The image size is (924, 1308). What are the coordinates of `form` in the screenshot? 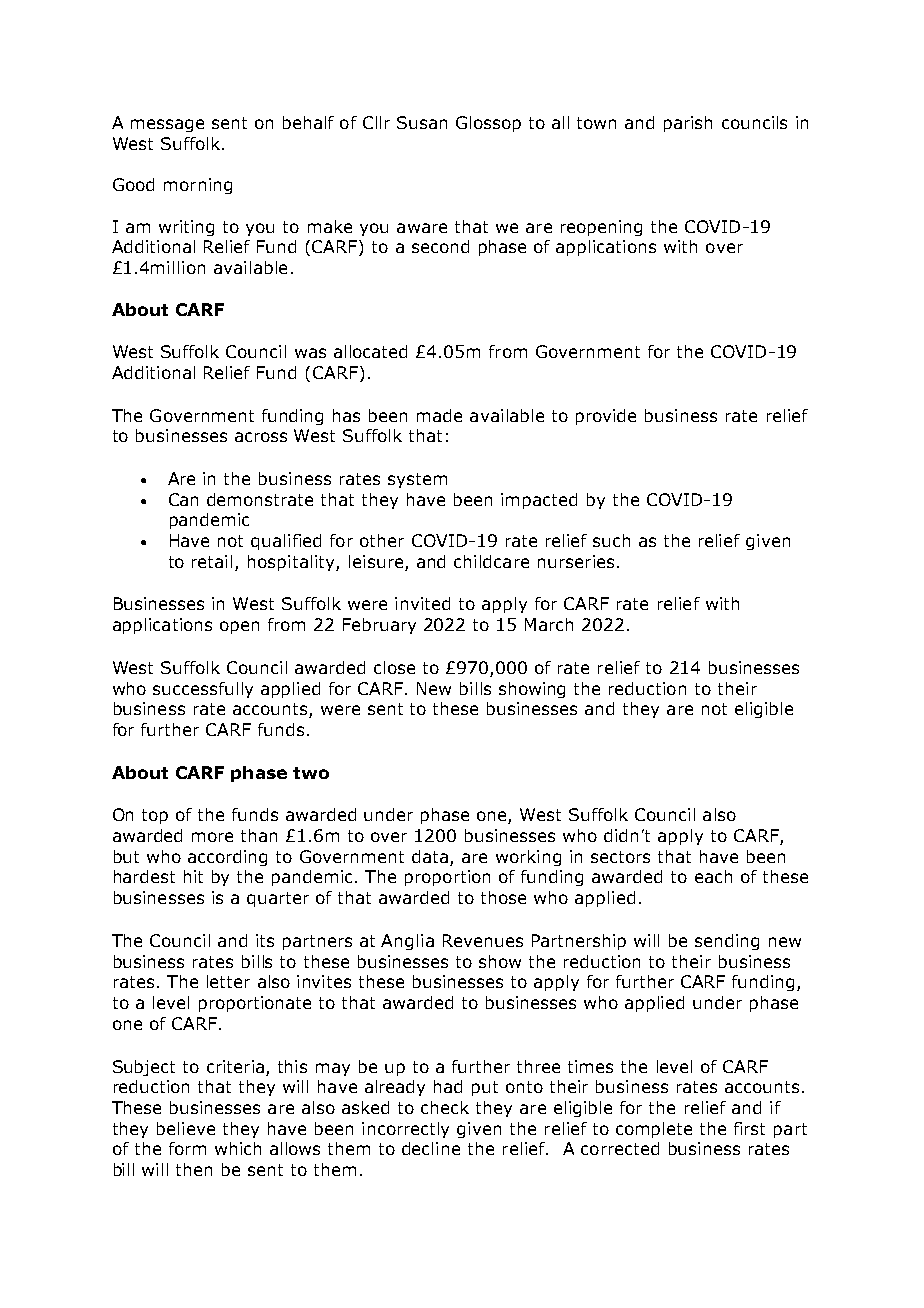 It's located at (187, 1148).
